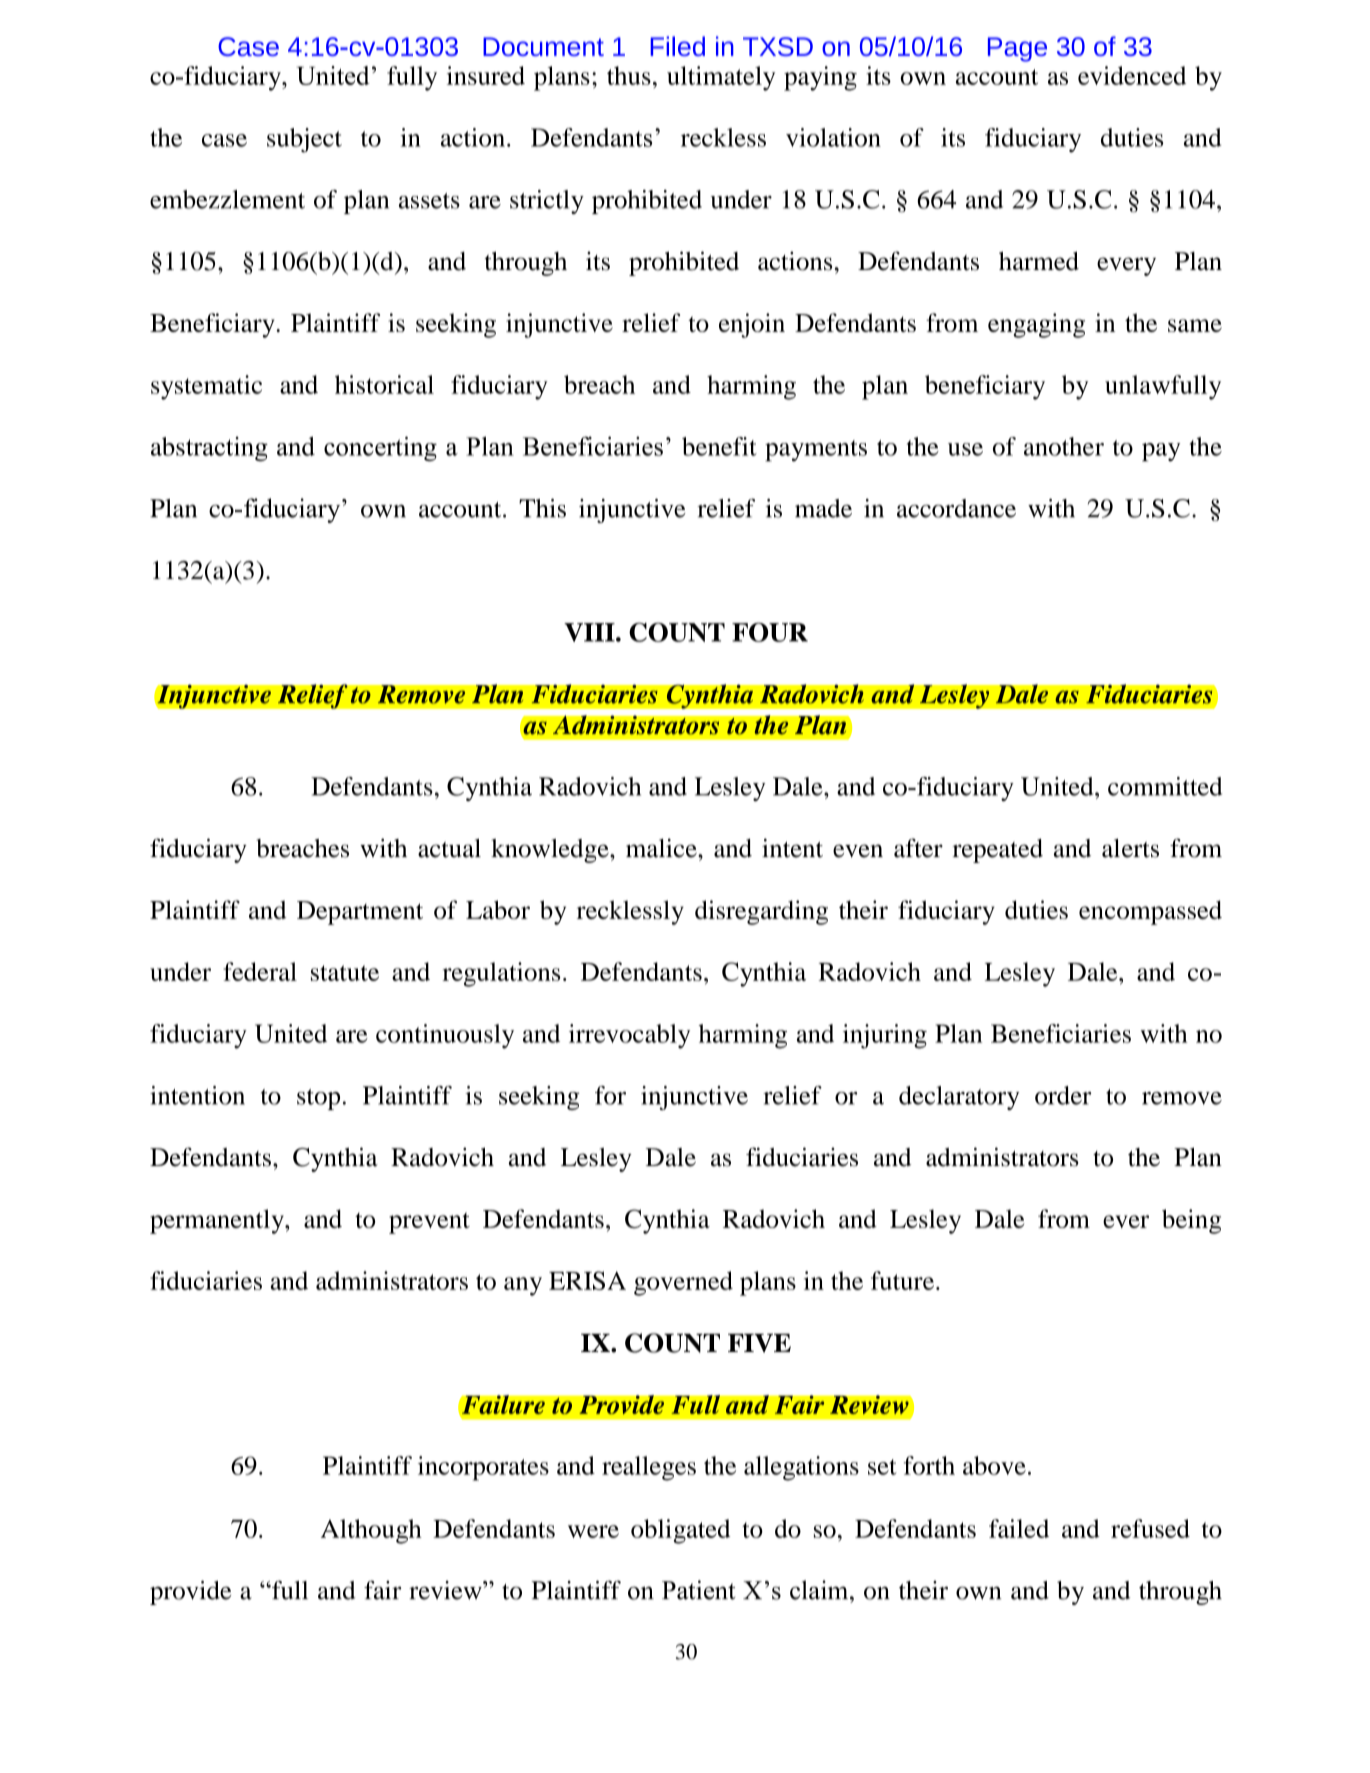  What do you see at coordinates (1063, 1095) in the image?
I see `order` at bounding box center [1063, 1095].
